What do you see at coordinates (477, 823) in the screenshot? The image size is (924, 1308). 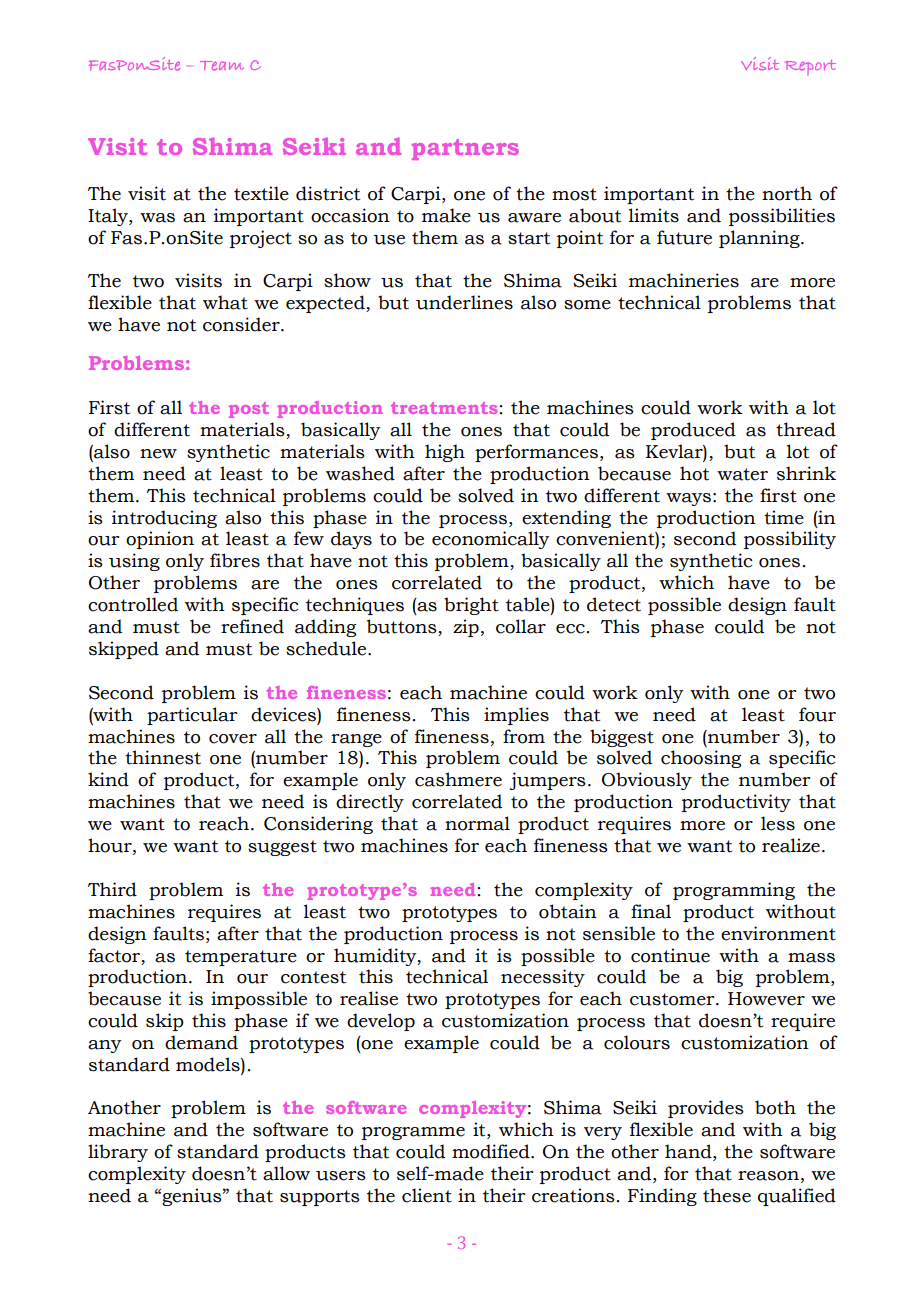 I see `normal` at bounding box center [477, 823].
